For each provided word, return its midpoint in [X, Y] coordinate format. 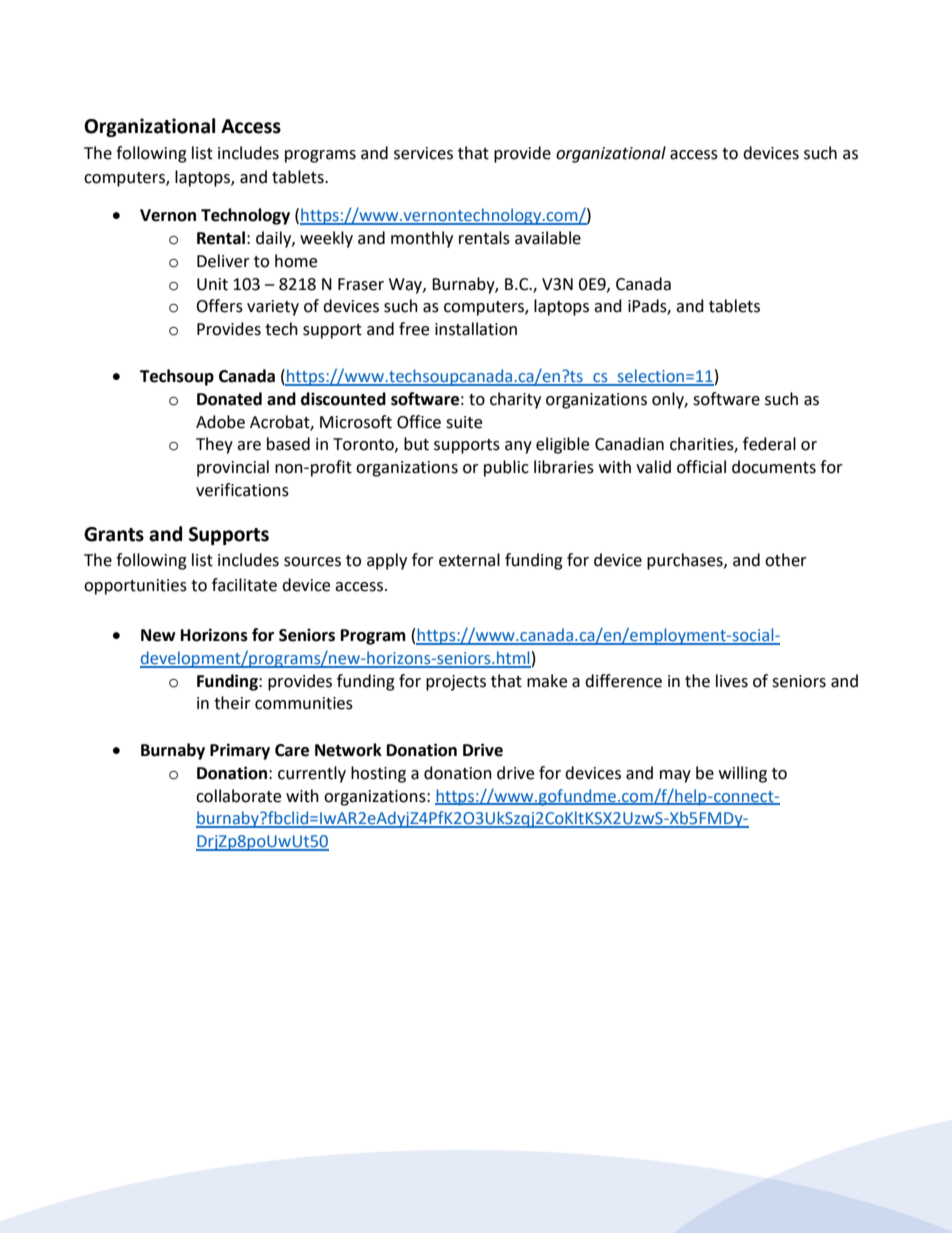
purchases [686, 561]
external [469, 560]
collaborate [238, 796]
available [548, 238]
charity [515, 400]
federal [769, 444]
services [423, 153]
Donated [229, 399]
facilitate [244, 585]
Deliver [223, 261]
